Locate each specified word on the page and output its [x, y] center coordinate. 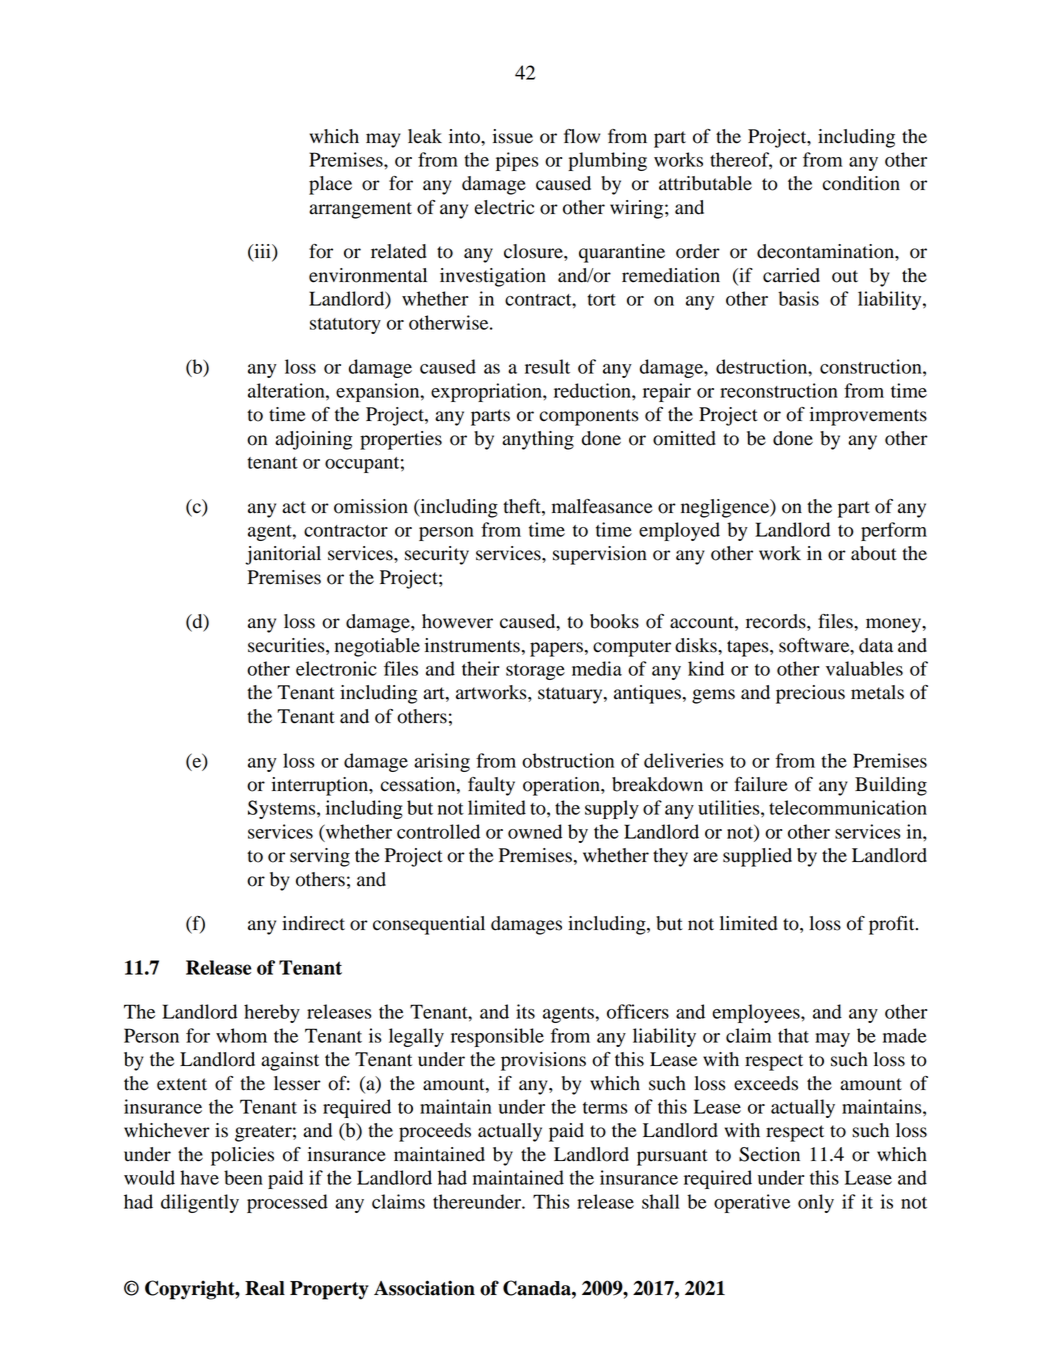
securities [287, 646]
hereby [272, 1013]
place [330, 185]
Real [265, 1288]
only [816, 1203]
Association [424, 1288]
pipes [517, 161]
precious [810, 694]
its [525, 1011]
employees [757, 1013]
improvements [868, 416]
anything [538, 440]
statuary [571, 695]
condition [861, 183]
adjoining [313, 440]
